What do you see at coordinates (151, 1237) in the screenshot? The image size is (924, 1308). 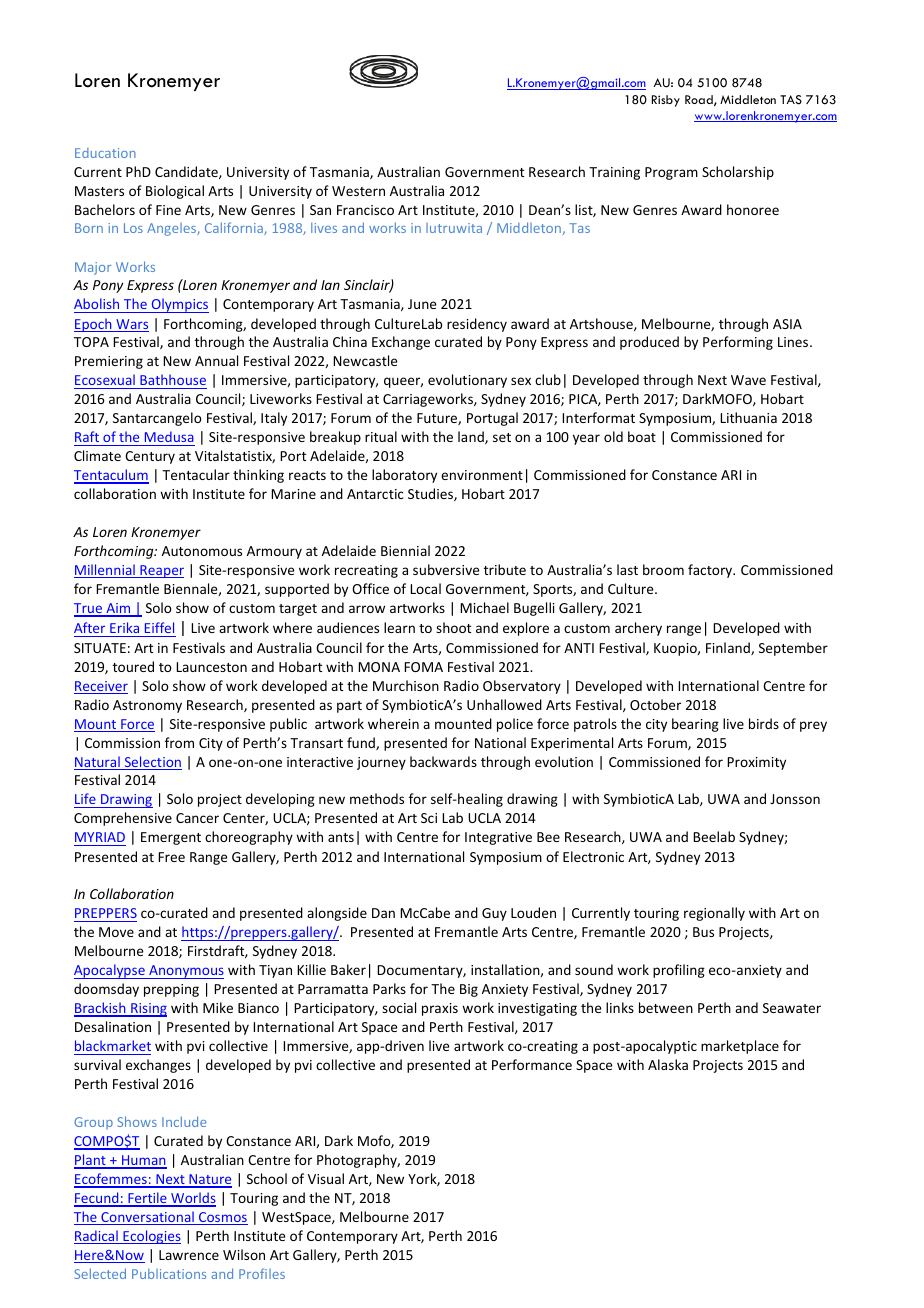 I see `Ecologies` at bounding box center [151, 1237].
